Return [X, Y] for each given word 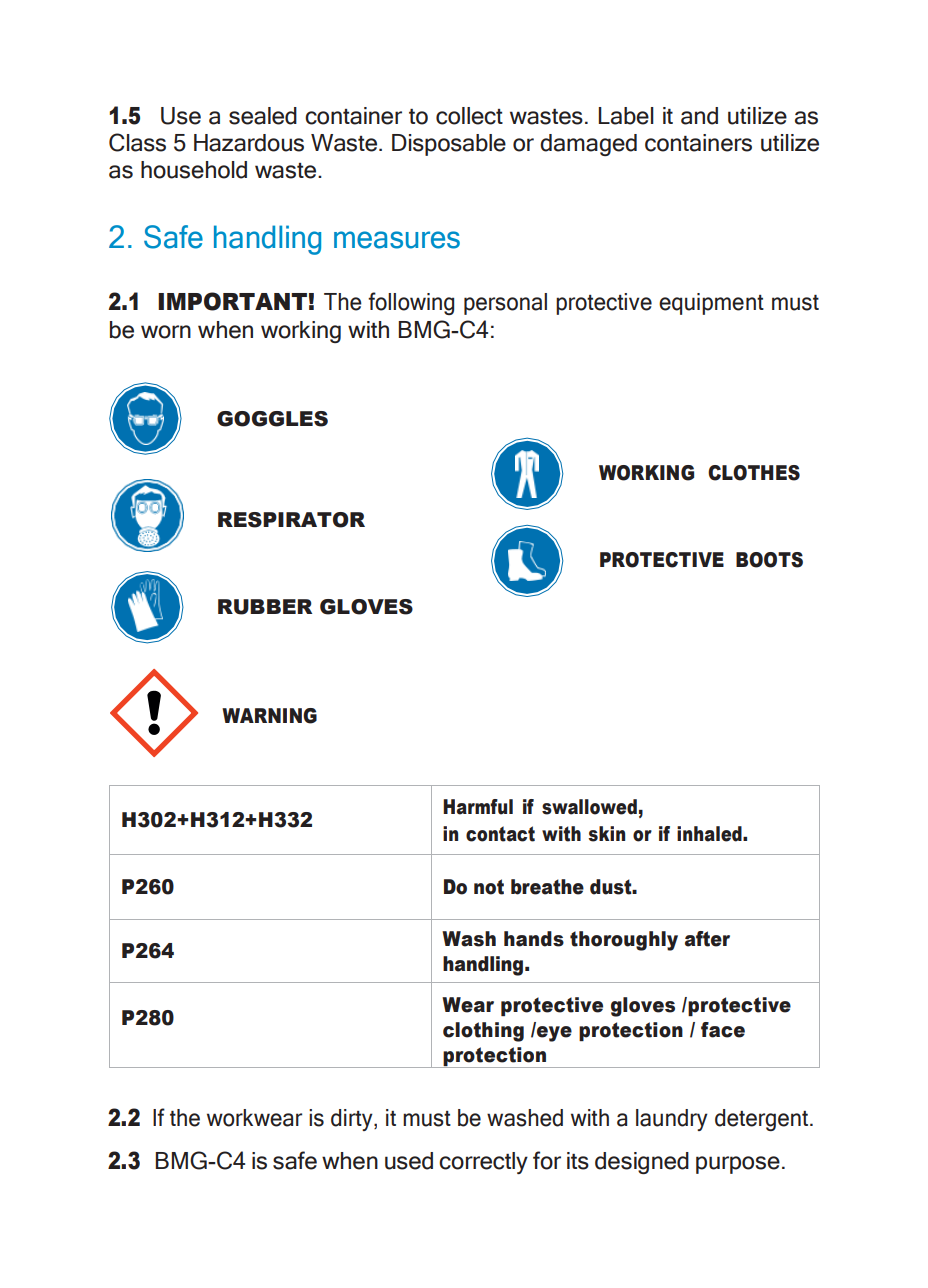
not [489, 887]
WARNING [269, 716]
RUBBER [265, 607]
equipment [711, 304]
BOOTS [769, 560]
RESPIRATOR [291, 520]
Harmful [478, 807]
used [409, 1161]
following [411, 303]
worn [166, 332]
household [194, 170]
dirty [353, 1120]
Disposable [449, 145]
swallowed [589, 807]
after [707, 939]
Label [626, 116]
